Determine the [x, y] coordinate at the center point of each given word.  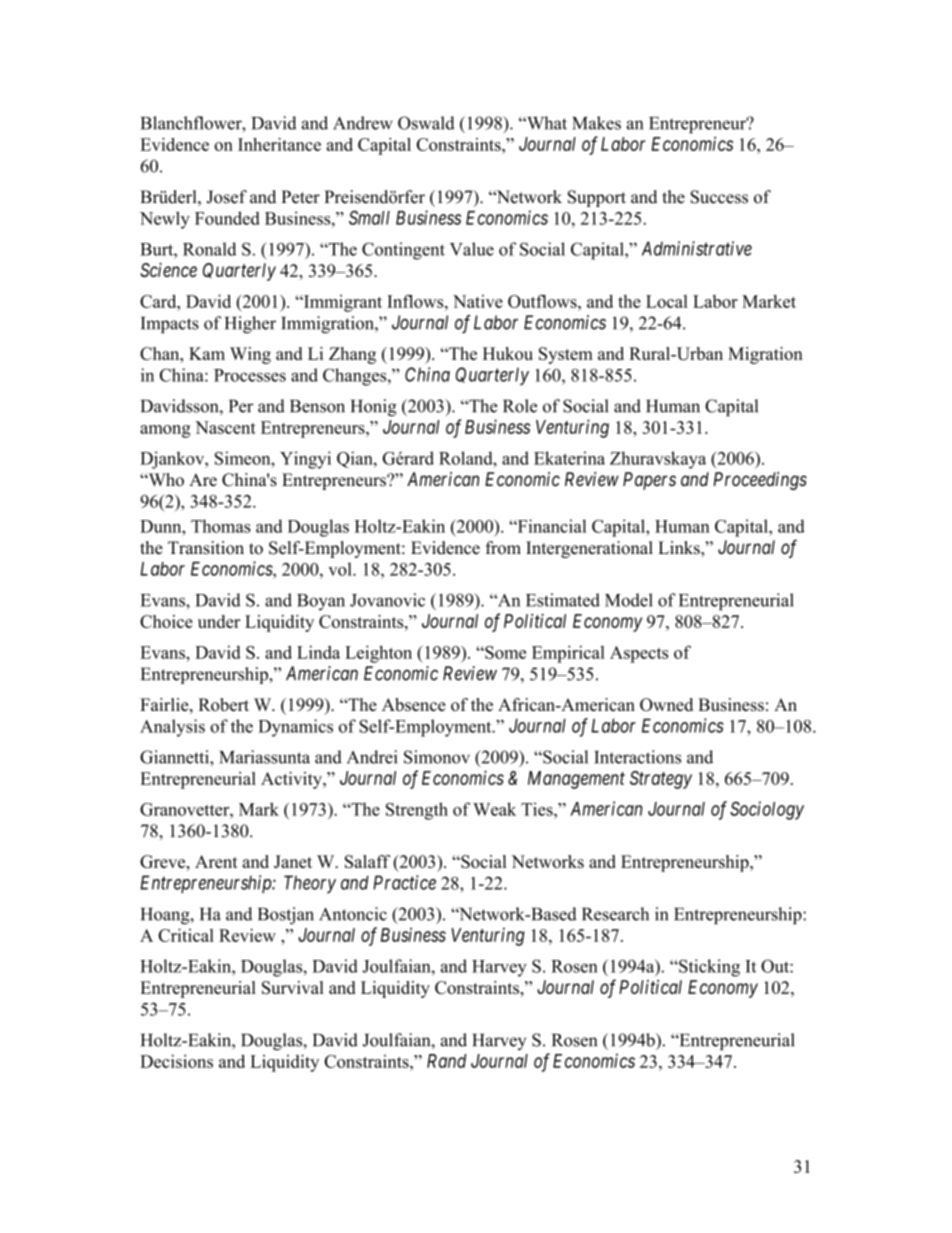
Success [719, 197]
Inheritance [279, 144]
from [503, 548]
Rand [446, 1061]
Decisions [176, 1061]
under [219, 621]
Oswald [426, 123]
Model [629, 600]
